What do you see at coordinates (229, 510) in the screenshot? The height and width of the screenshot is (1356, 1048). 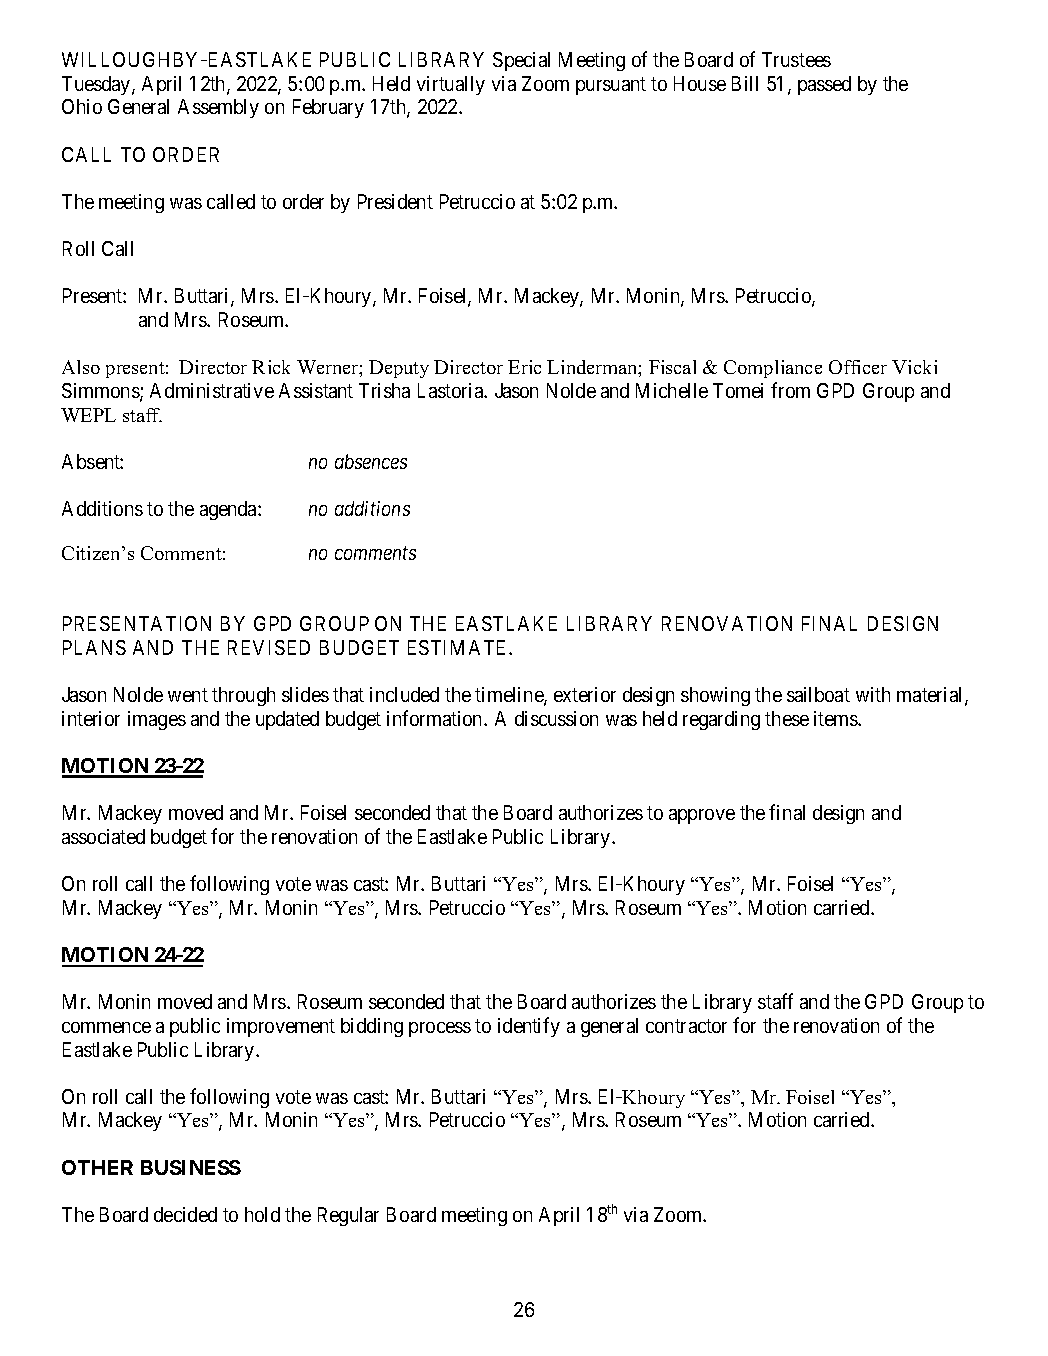 I see `agenda` at bounding box center [229, 510].
